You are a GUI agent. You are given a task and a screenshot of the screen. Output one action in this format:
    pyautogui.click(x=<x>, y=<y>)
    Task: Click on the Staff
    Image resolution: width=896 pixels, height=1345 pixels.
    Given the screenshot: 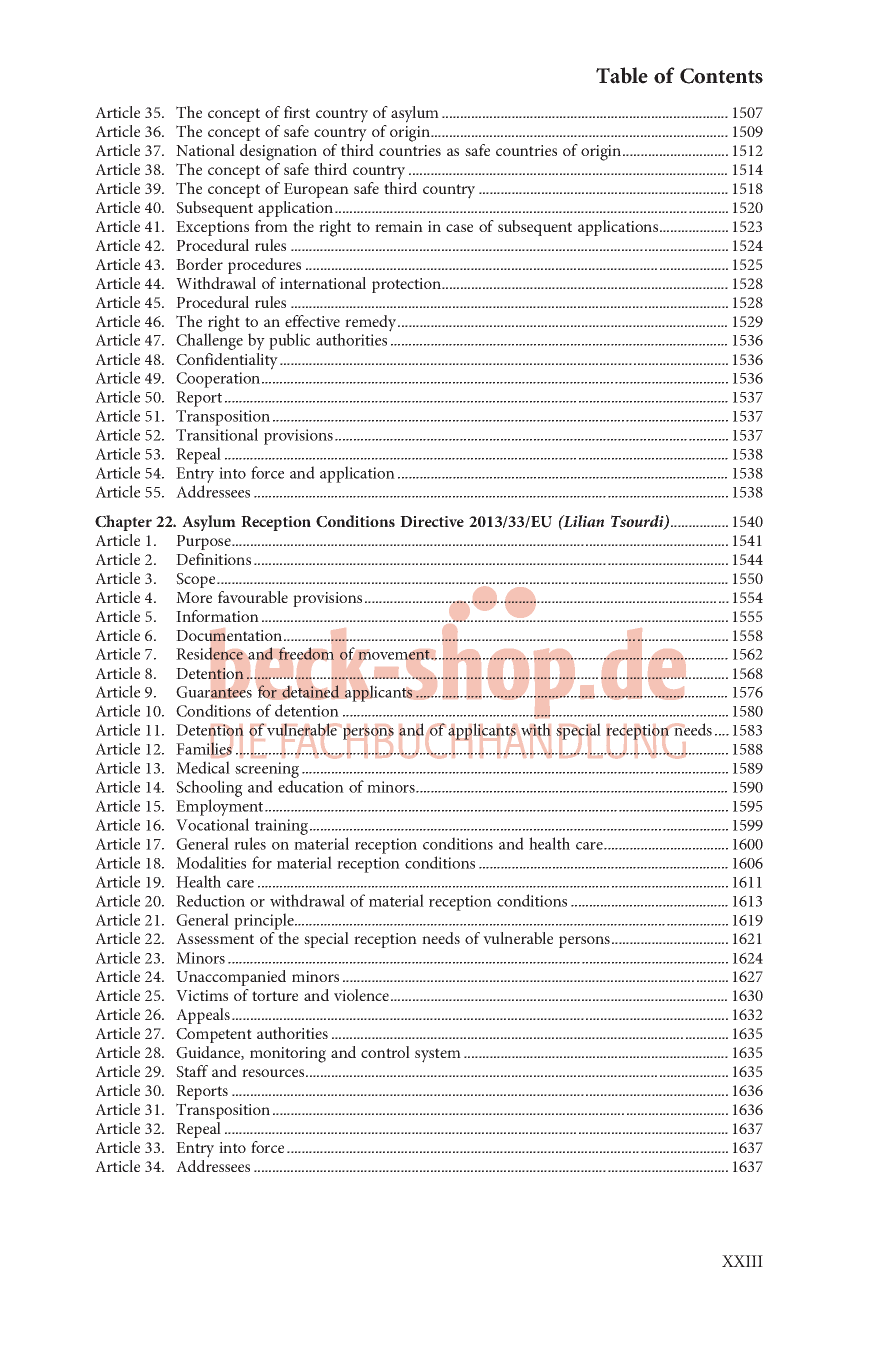 What is the action you would take?
    pyautogui.click(x=192, y=1071)
